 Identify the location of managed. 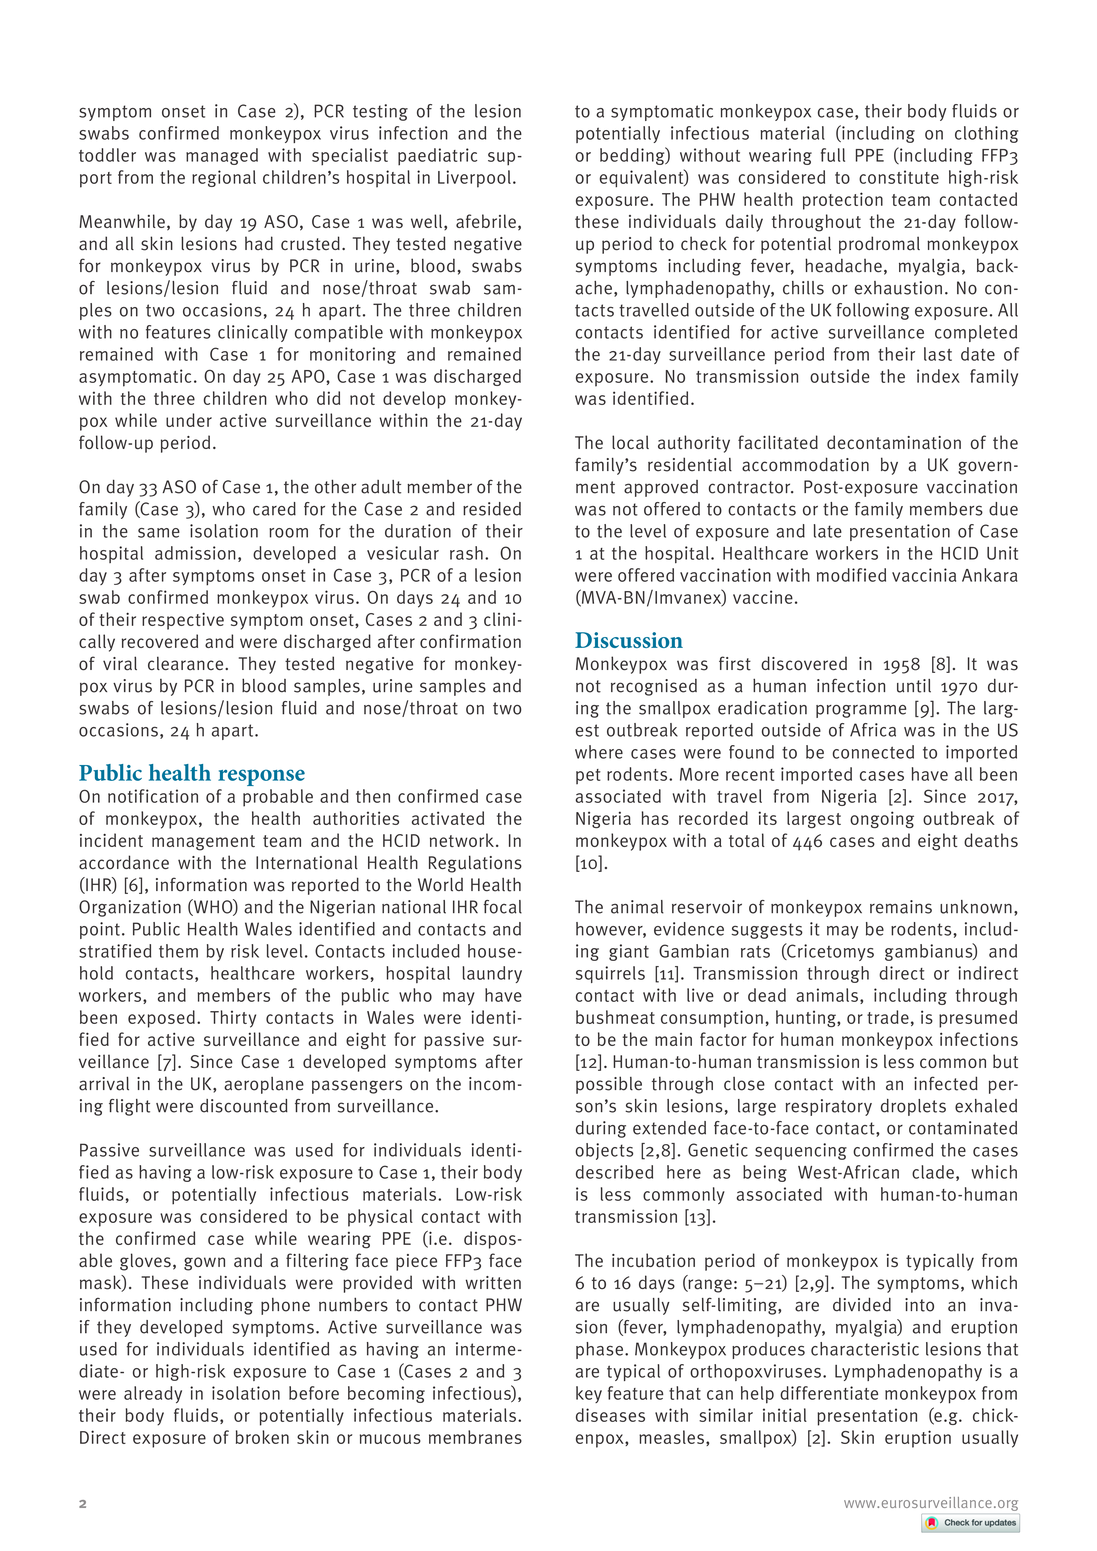
(222, 156).
